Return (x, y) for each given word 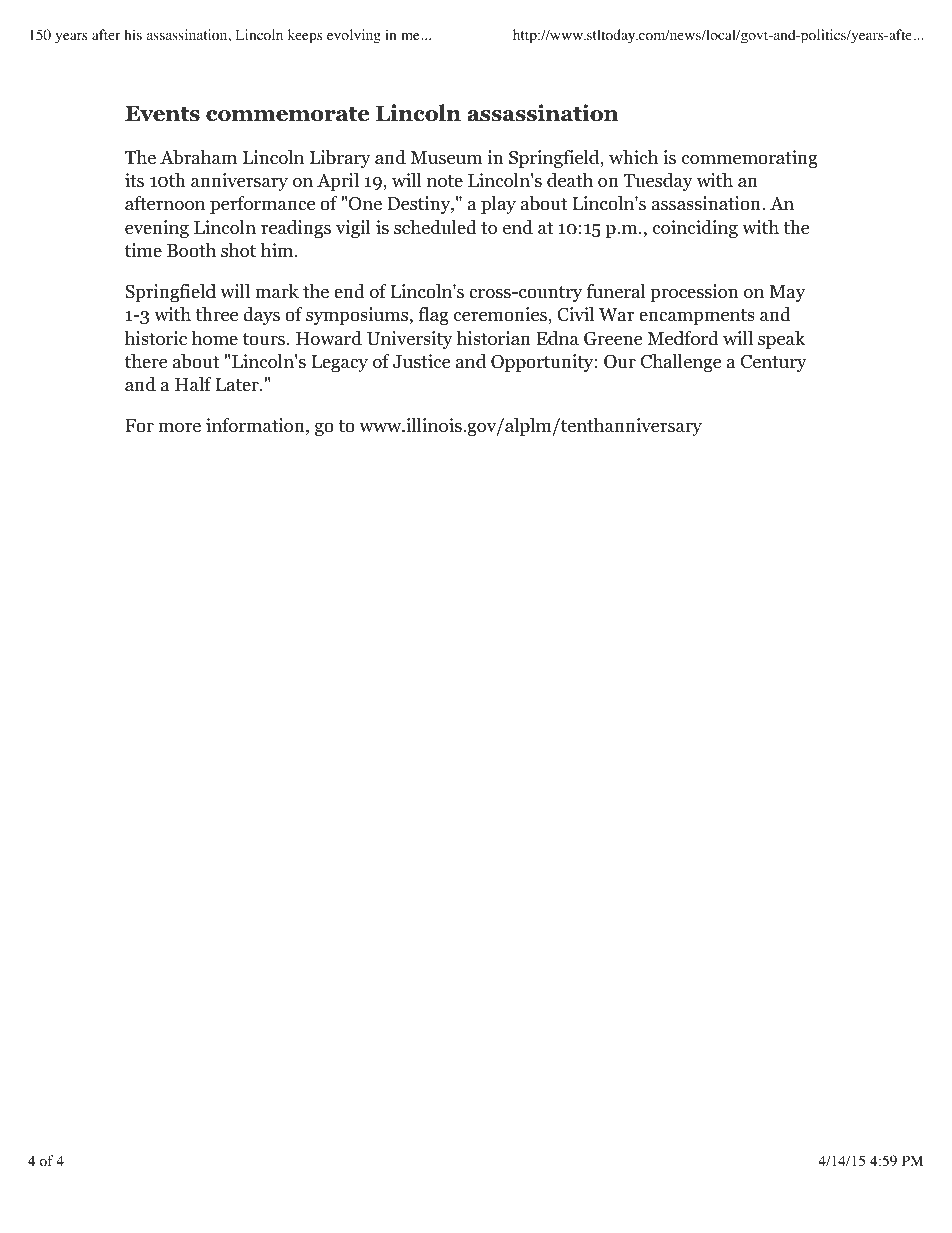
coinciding (695, 229)
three (216, 314)
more (179, 427)
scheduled (435, 227)
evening (157, 229)
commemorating (750, 159)
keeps (305, 36)
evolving (354, 36)
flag (433, 316)
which (633, 157)
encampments (697, 317)
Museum (446, 158)
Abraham (198, 157)
